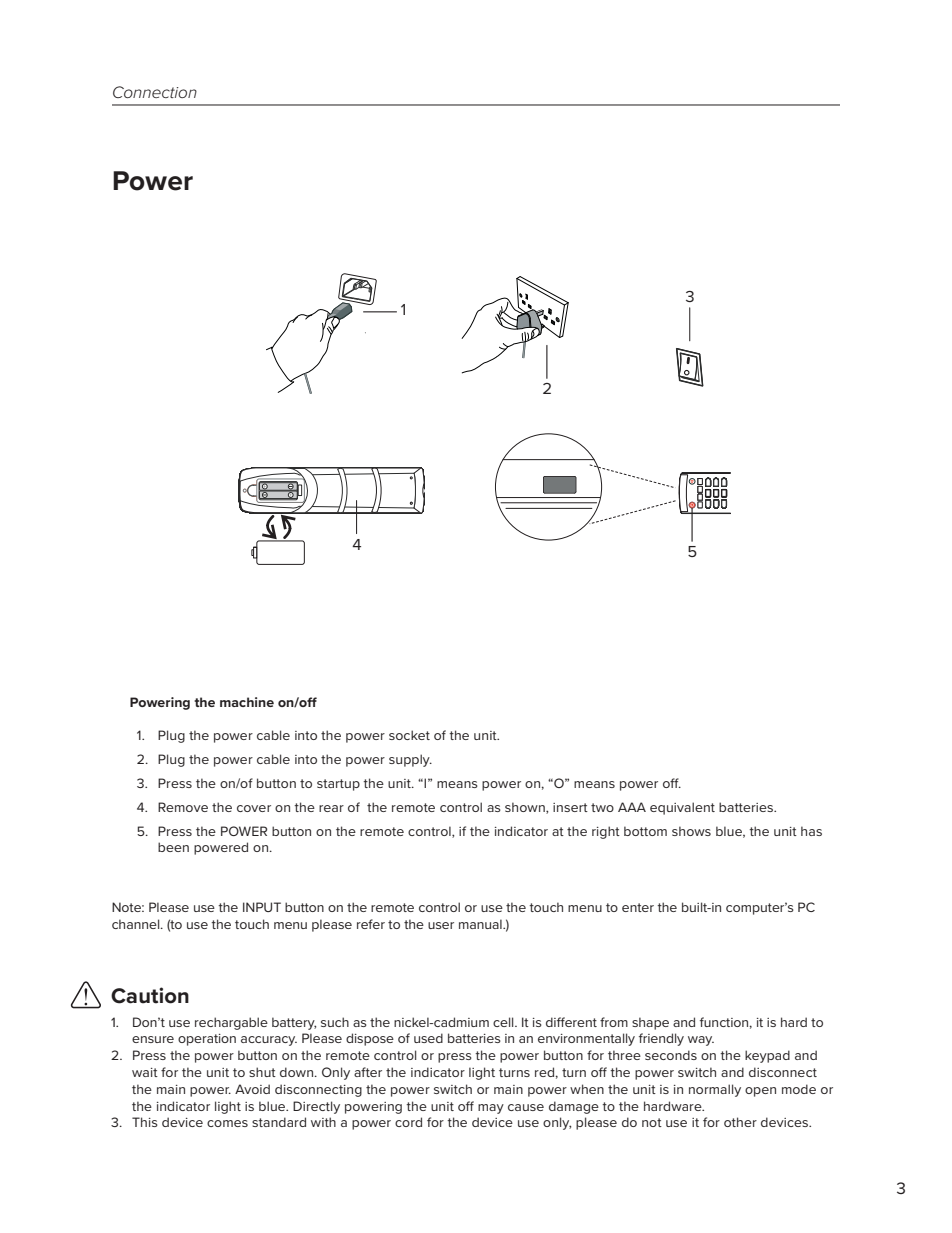 The width and height of the screenshot is (952, 1233). What do you see at coordinates (632, 807) in the screenshot?
I see `AAA` at bounding box center [632, 807].
